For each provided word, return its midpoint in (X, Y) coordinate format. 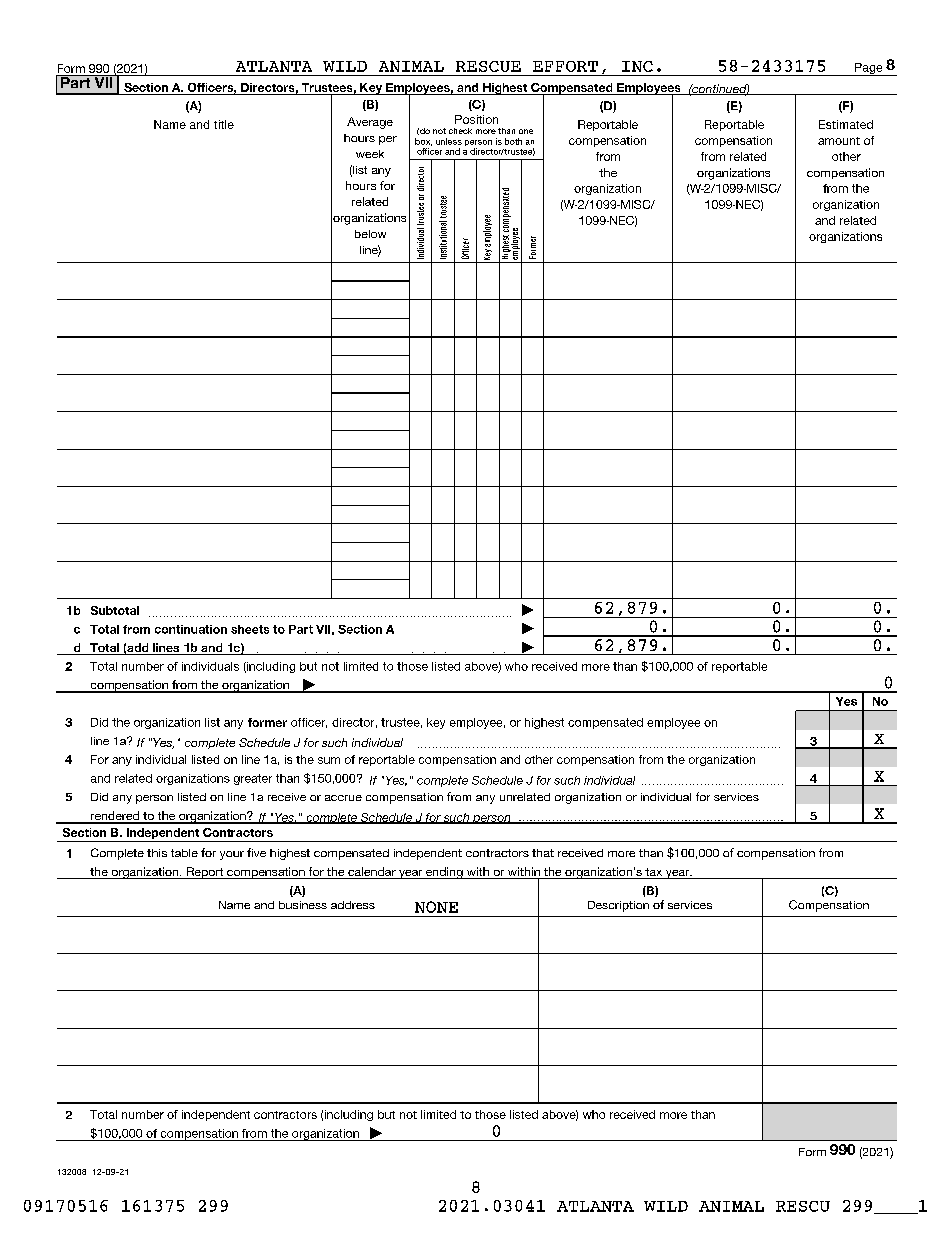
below (370, 234)
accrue (343, 798)
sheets (250, 629)
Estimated (846, 124)
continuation (191, 629)
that (543, 853)
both (513, 141)
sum (329, 760)
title (224, 124)
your (232, 855)
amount (839, 141)
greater (253, 779)
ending (444, 873)
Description (618, 906)
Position (476, 119)
